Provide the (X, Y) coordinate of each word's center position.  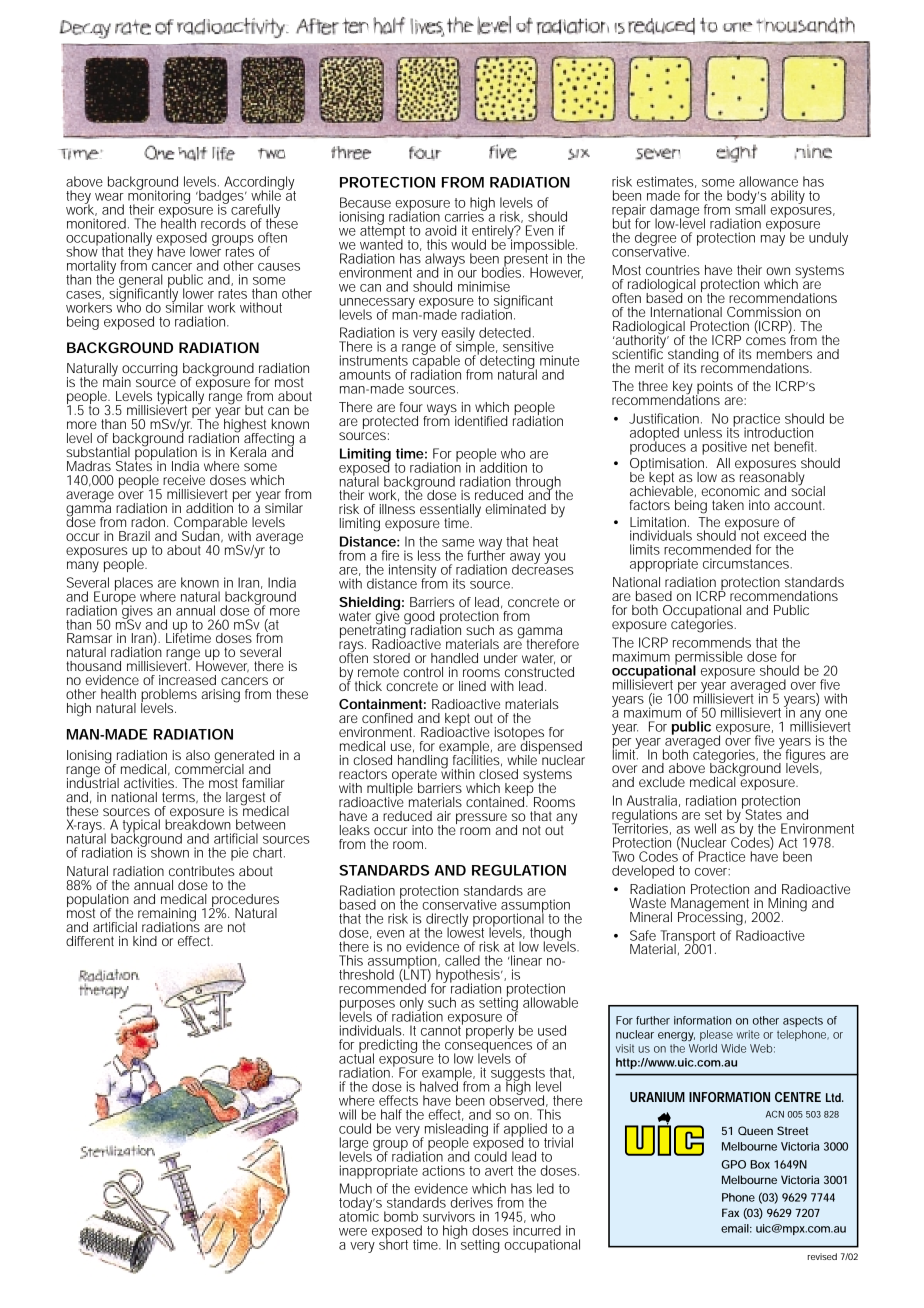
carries (466, 215)
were (353, 1232)
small (750, 208)
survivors (449, 1216)
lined (472, 686)
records (223, 223)
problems (169, 697)
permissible (709, 659)
